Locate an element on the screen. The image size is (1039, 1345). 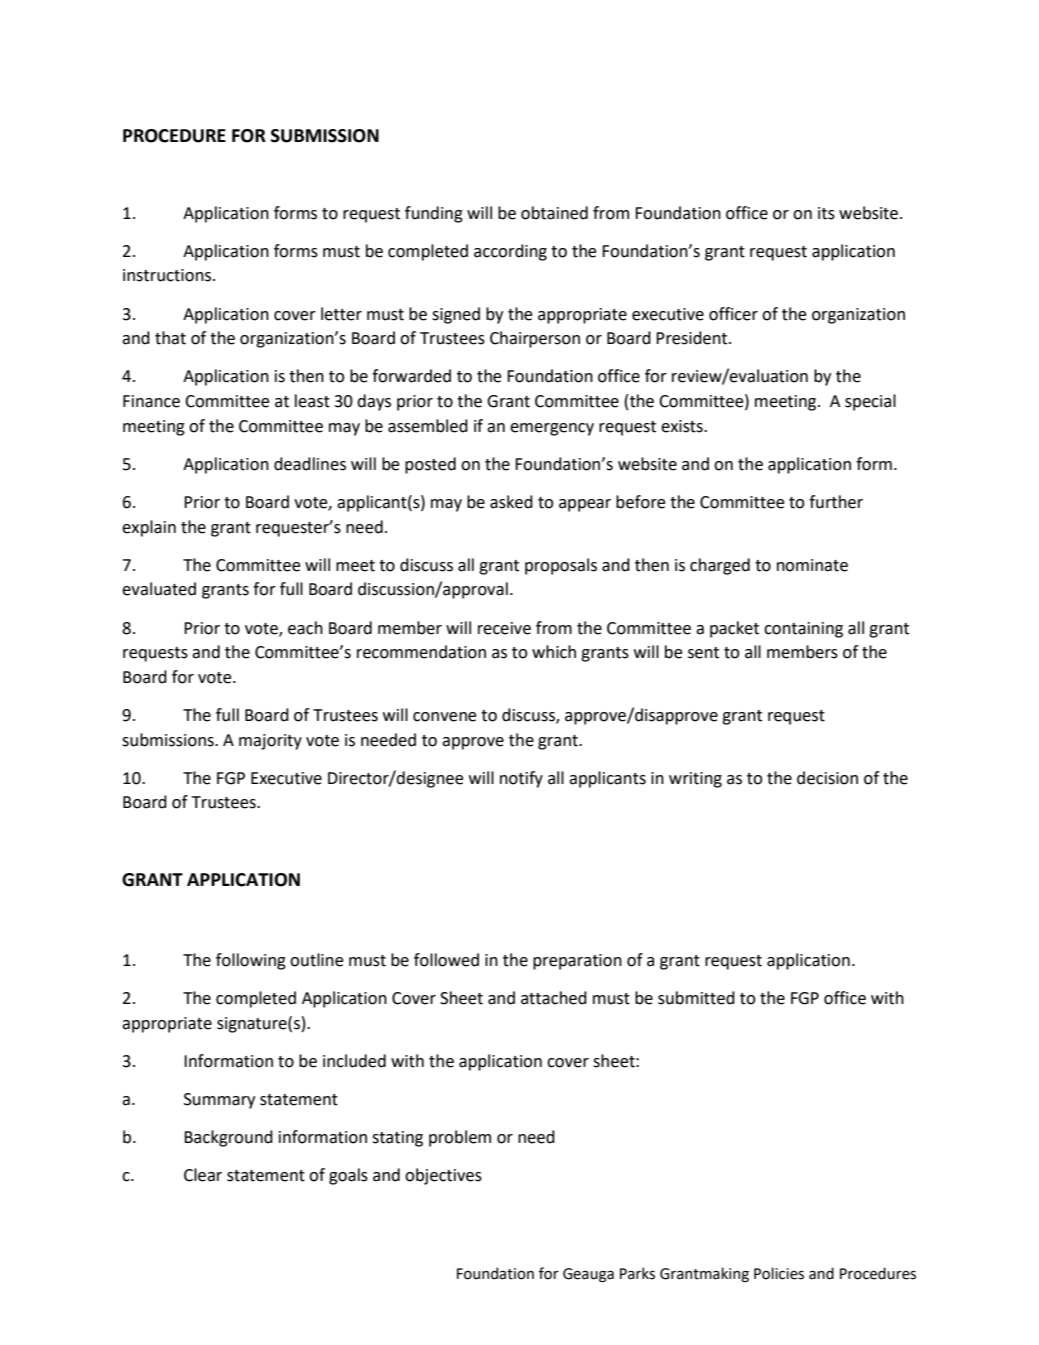
Policies is located at coordinates (779, 1273).
